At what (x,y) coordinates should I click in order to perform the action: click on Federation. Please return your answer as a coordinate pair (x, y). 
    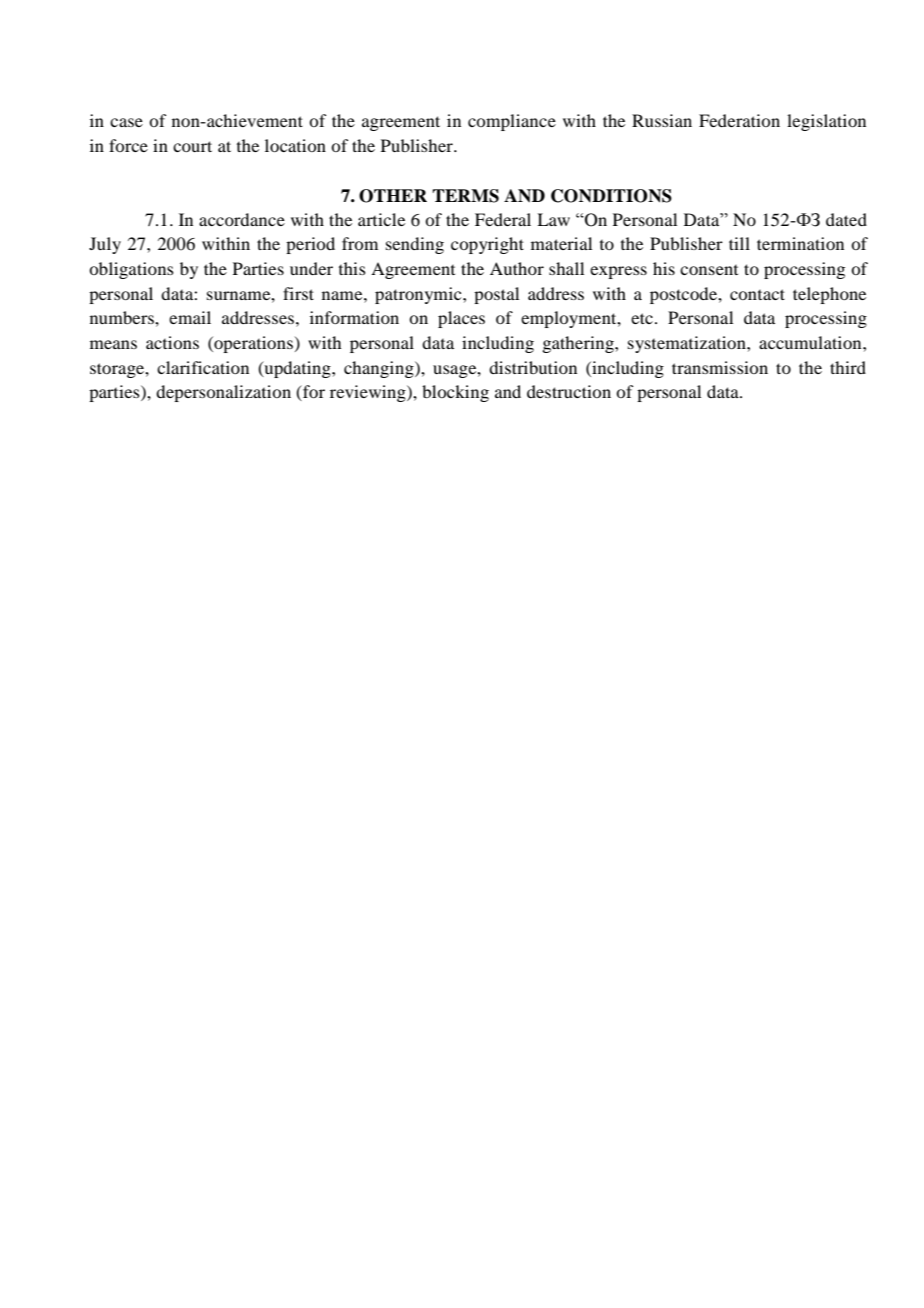
    Looking at the image, I should click on (739, 120).
